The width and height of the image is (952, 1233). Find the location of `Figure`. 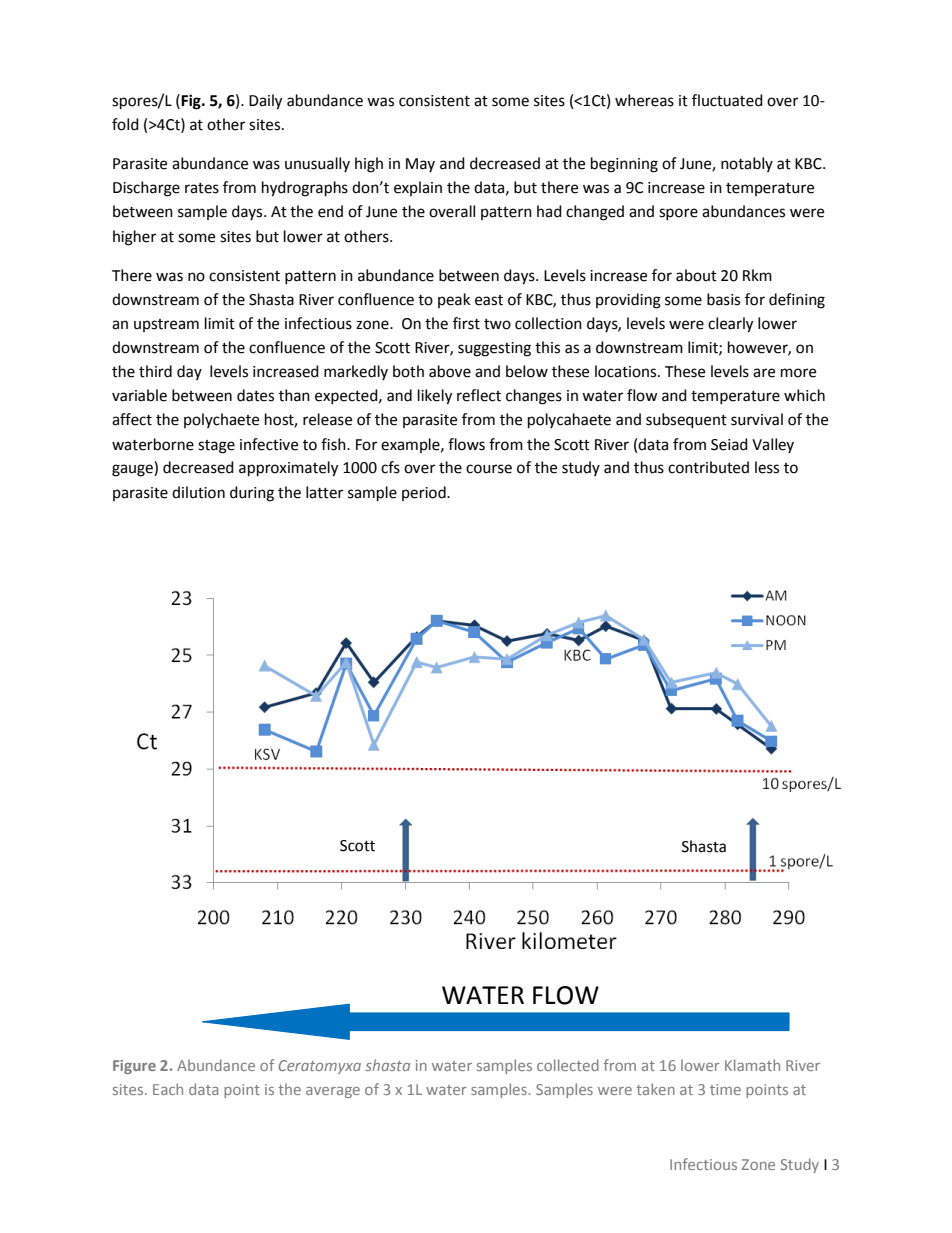

Figure is located at coordinates (134, 1067).
